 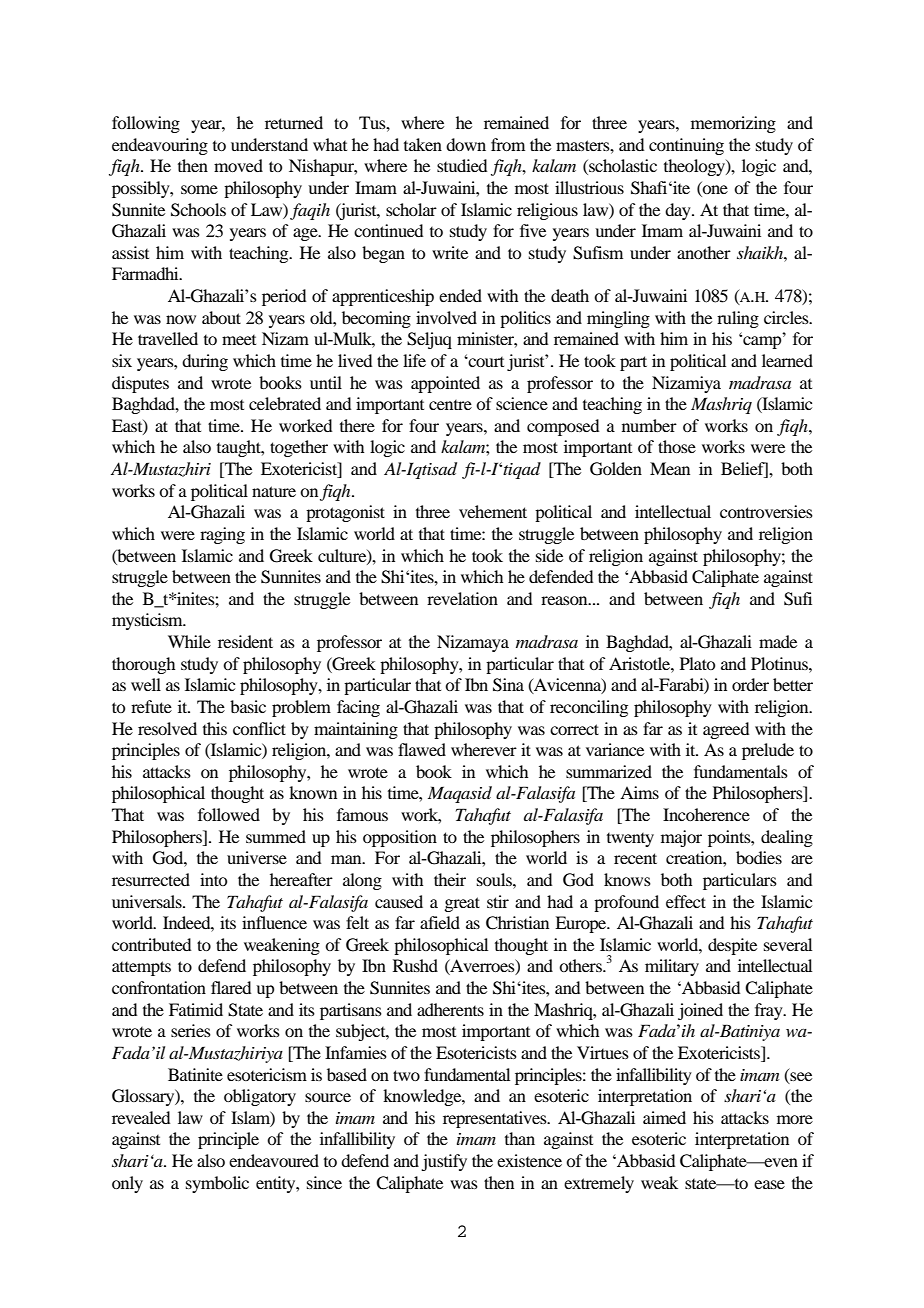 What do you see at coordinates (686, 146) in the screenshot?
I see `continuing` at bounding box center [686, 146].
